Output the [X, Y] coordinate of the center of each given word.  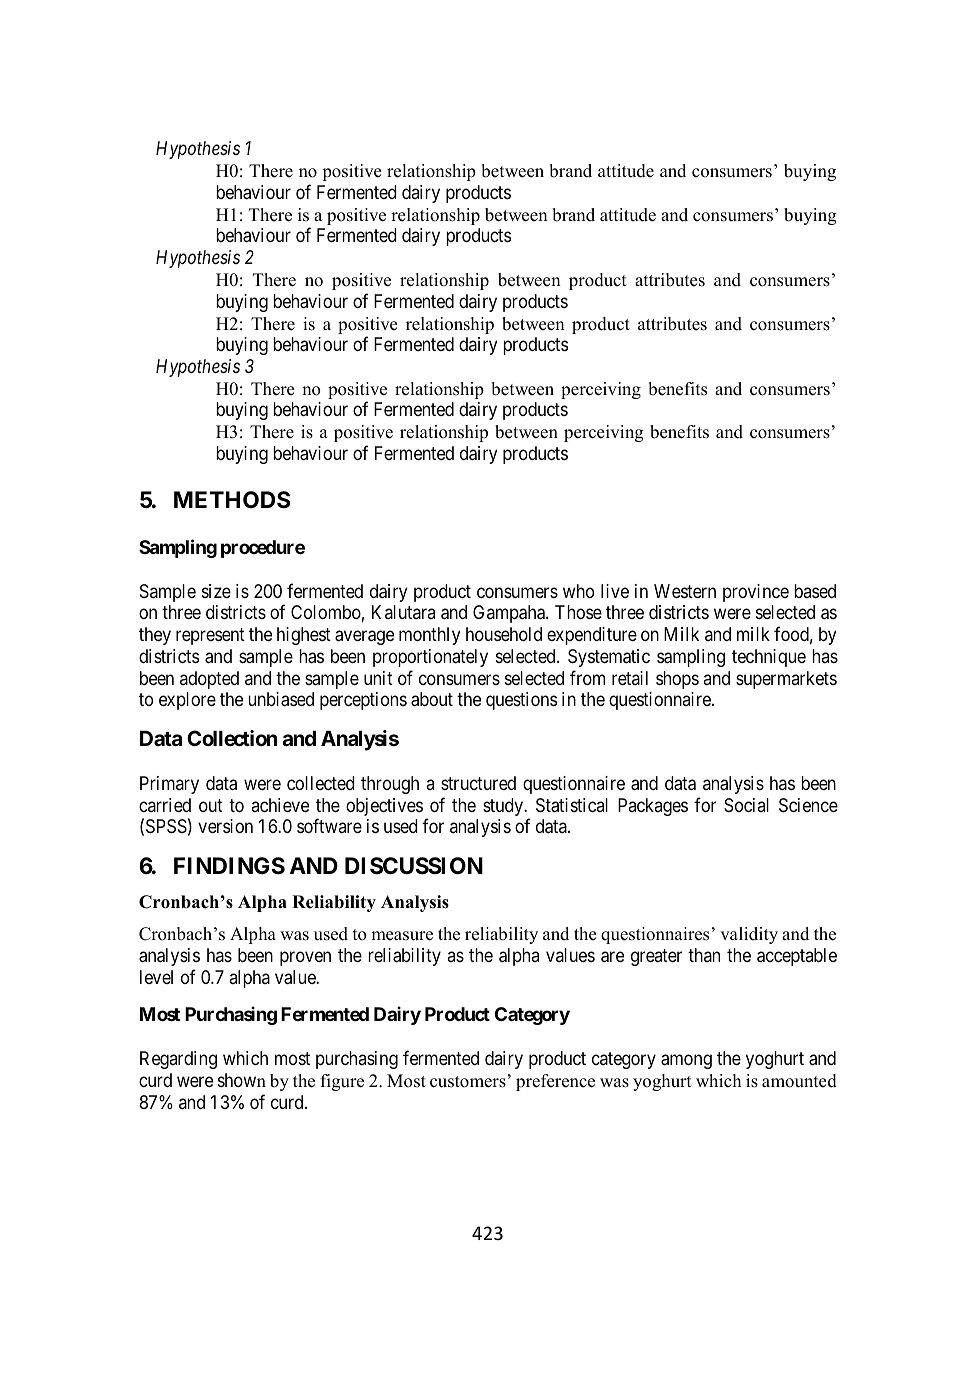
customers [468, 1082]
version [225, 826]
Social [746, 805]
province [756, 593]
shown [242, 1080]
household [504, 634]
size [216, 591]
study [504, 807]
